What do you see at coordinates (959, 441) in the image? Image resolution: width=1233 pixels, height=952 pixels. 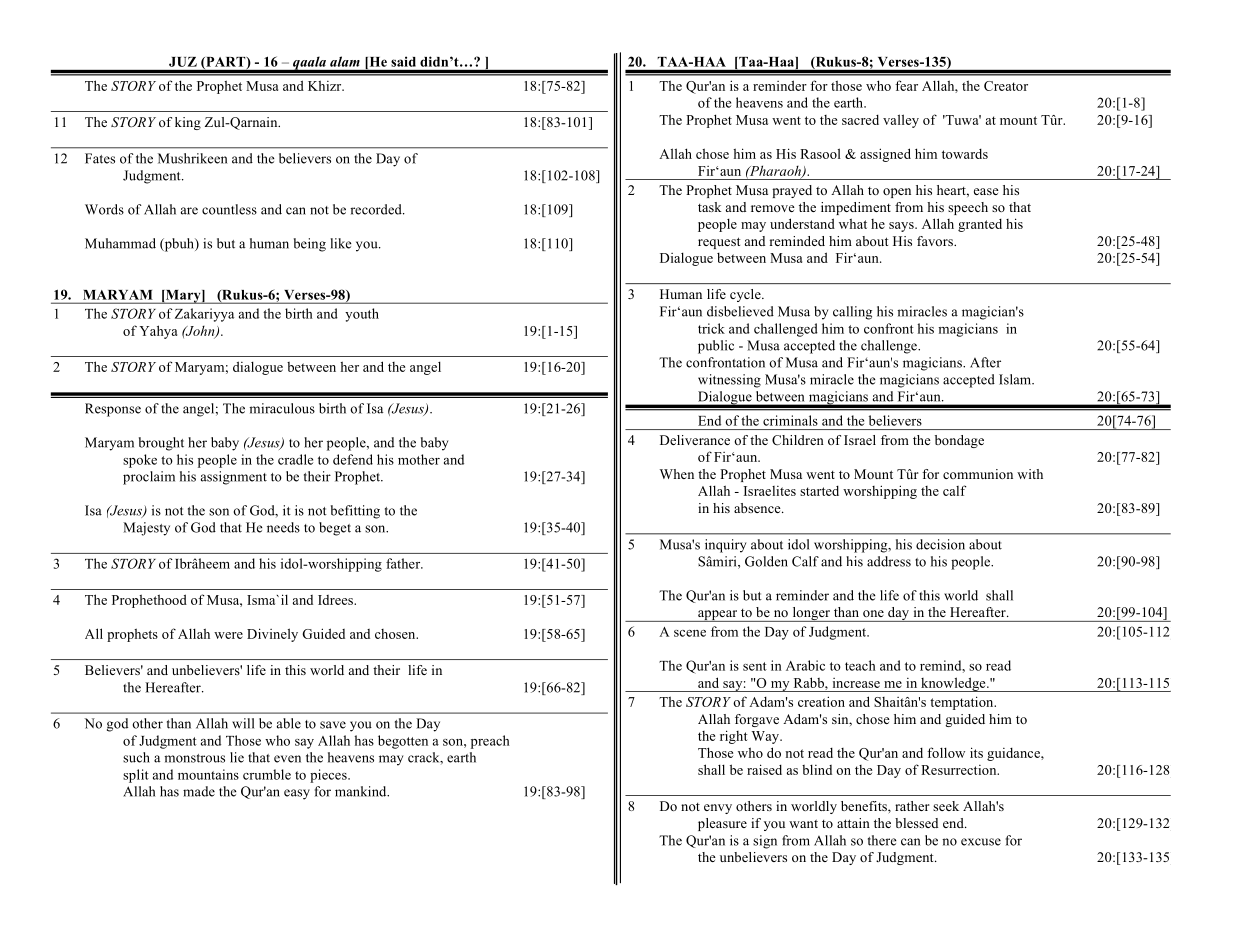 I see `bondage` at bounding box center [959, 441].
